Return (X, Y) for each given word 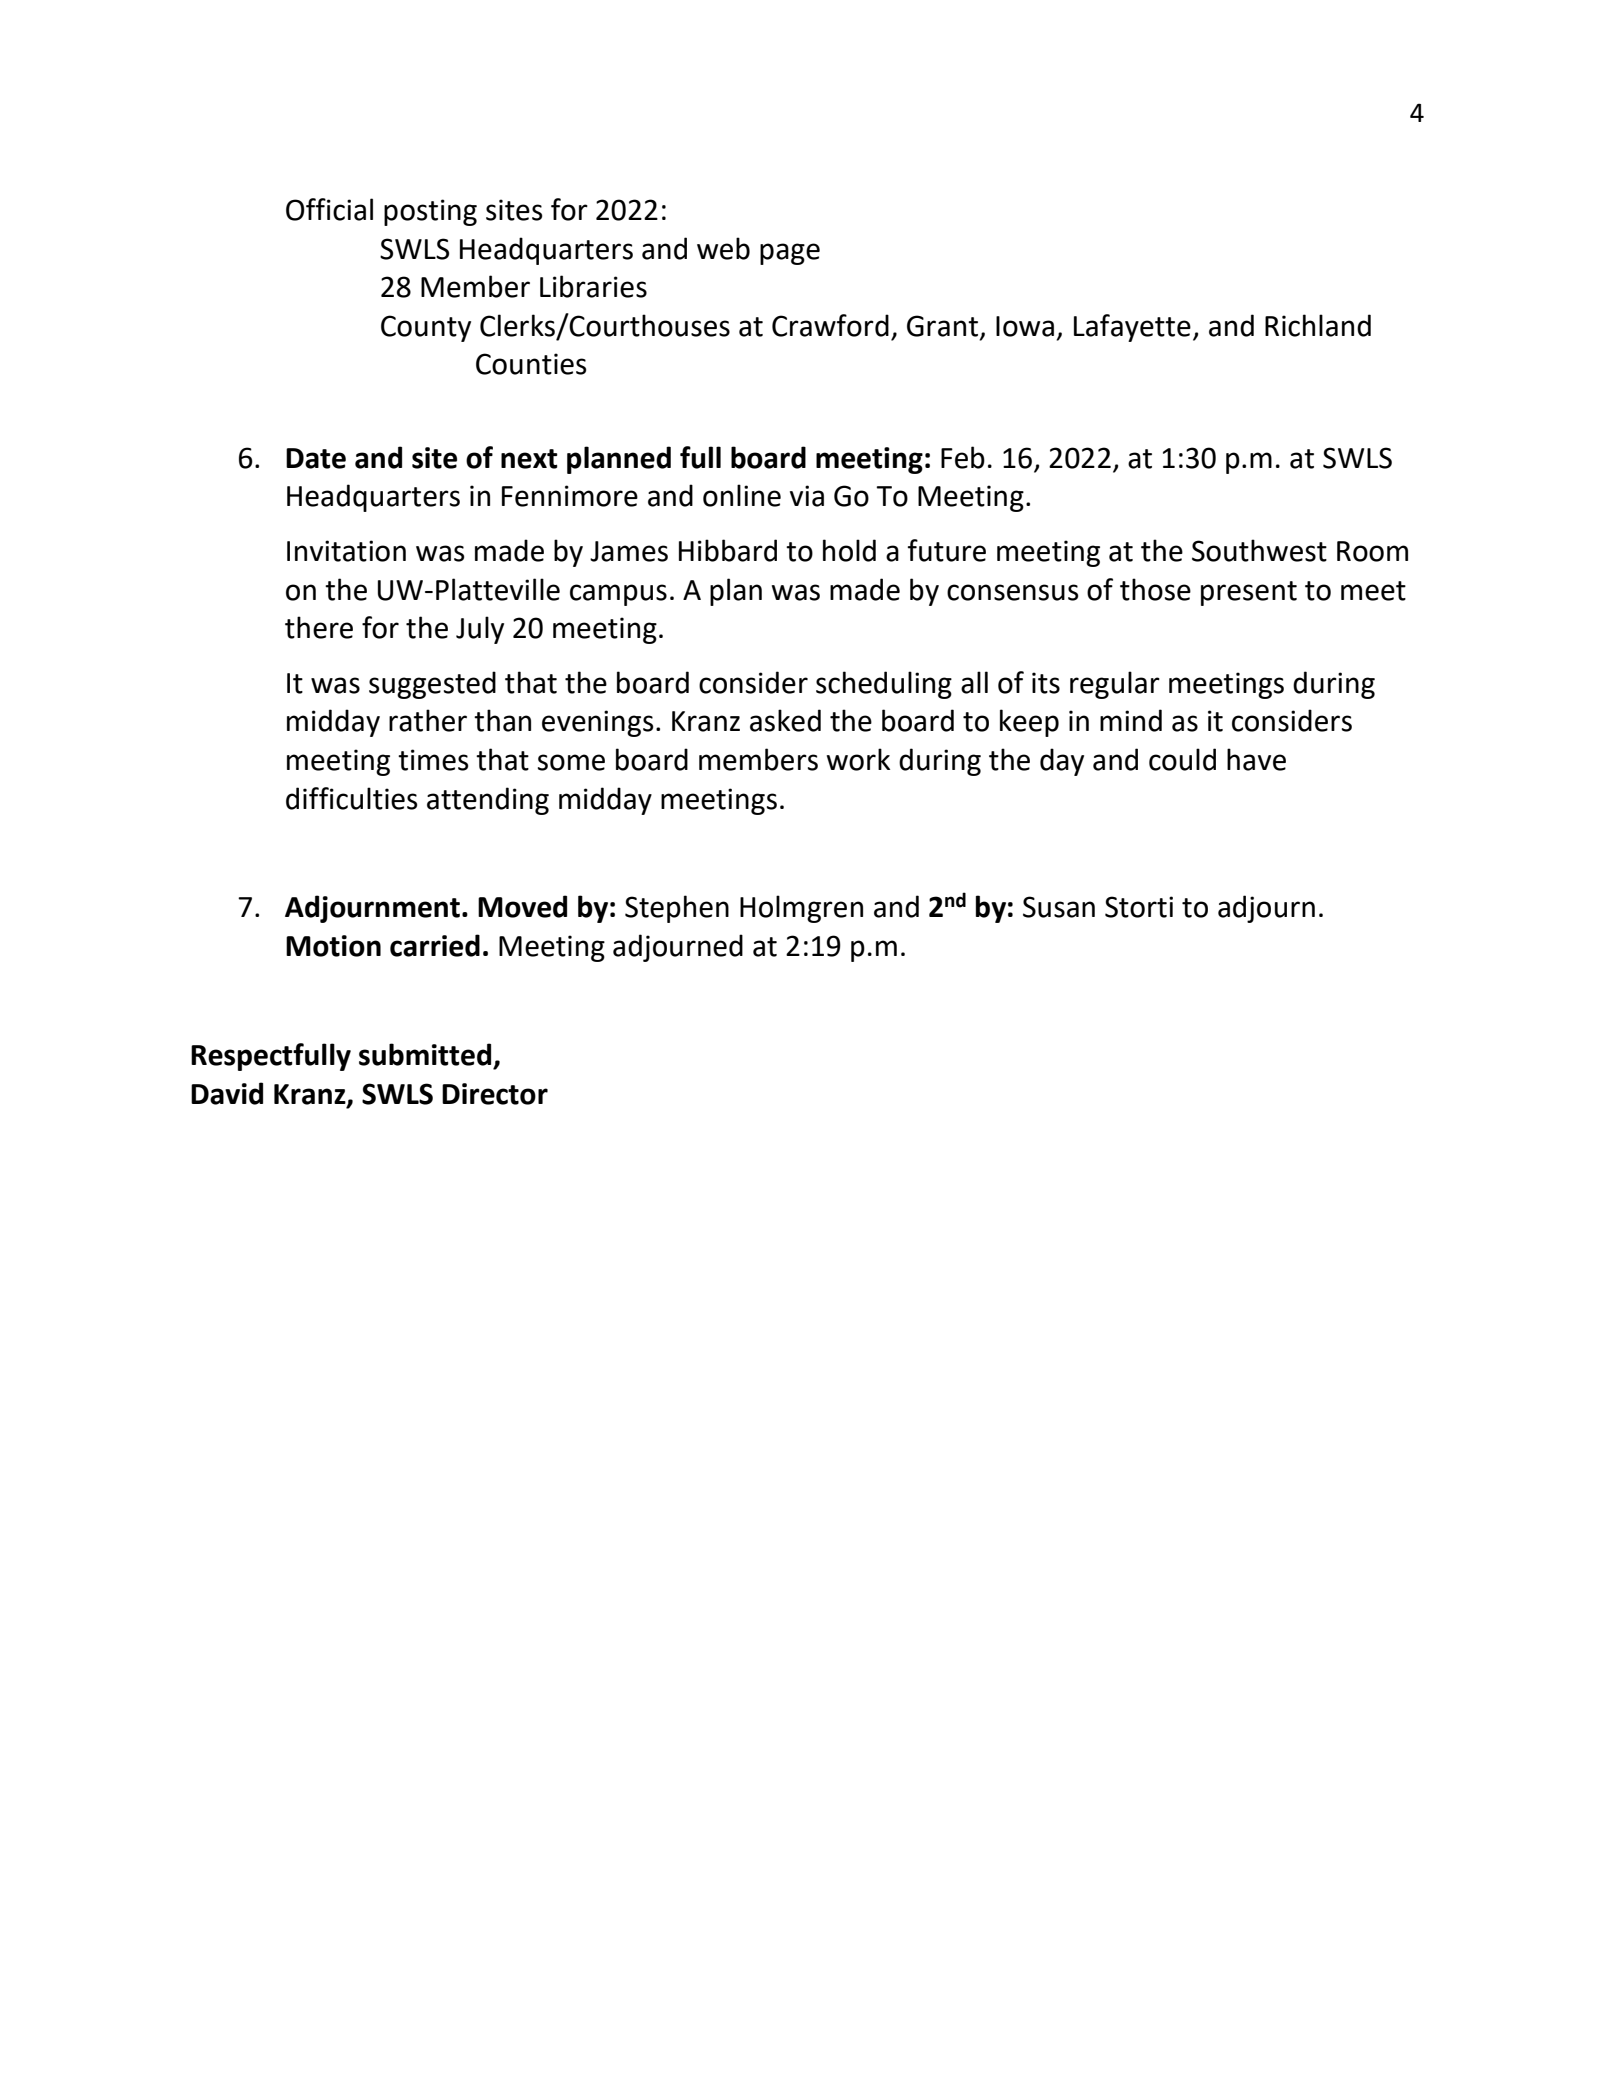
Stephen (677, 909)
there (319, 627)
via (807, 496)
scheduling (884, 685)
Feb (963, 457)
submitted (425, 1054)
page (790, 254)
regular (1115, 685)
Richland (1318, 325)
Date (316, 458)
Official (329, 209)
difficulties (351, 798)
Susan (1059, 907)
